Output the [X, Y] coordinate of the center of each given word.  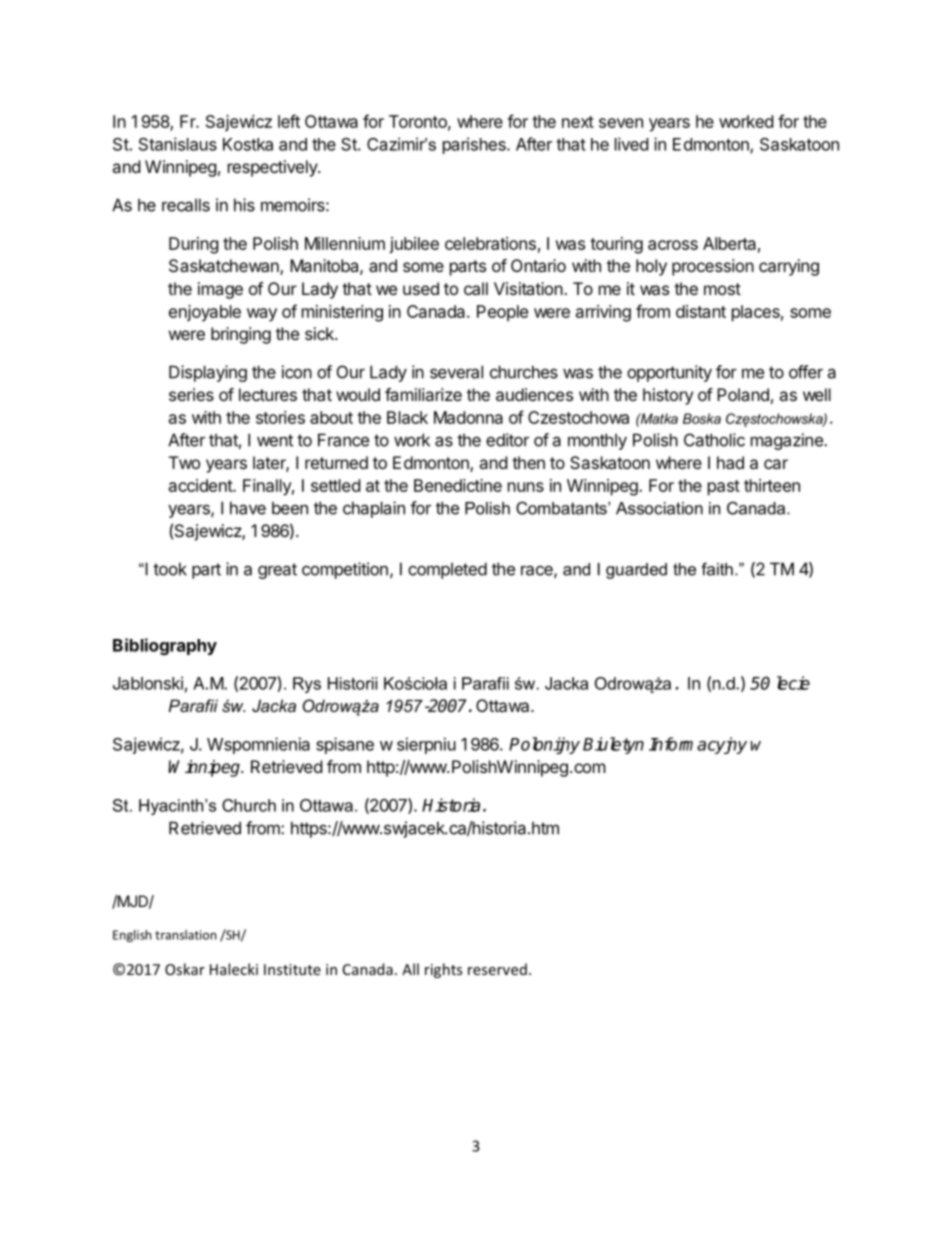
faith [717, 569]
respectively [273, 168]
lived [631, 144]
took [170, 569]
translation [185, 935]
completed [447, 570]
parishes [475, 145]
